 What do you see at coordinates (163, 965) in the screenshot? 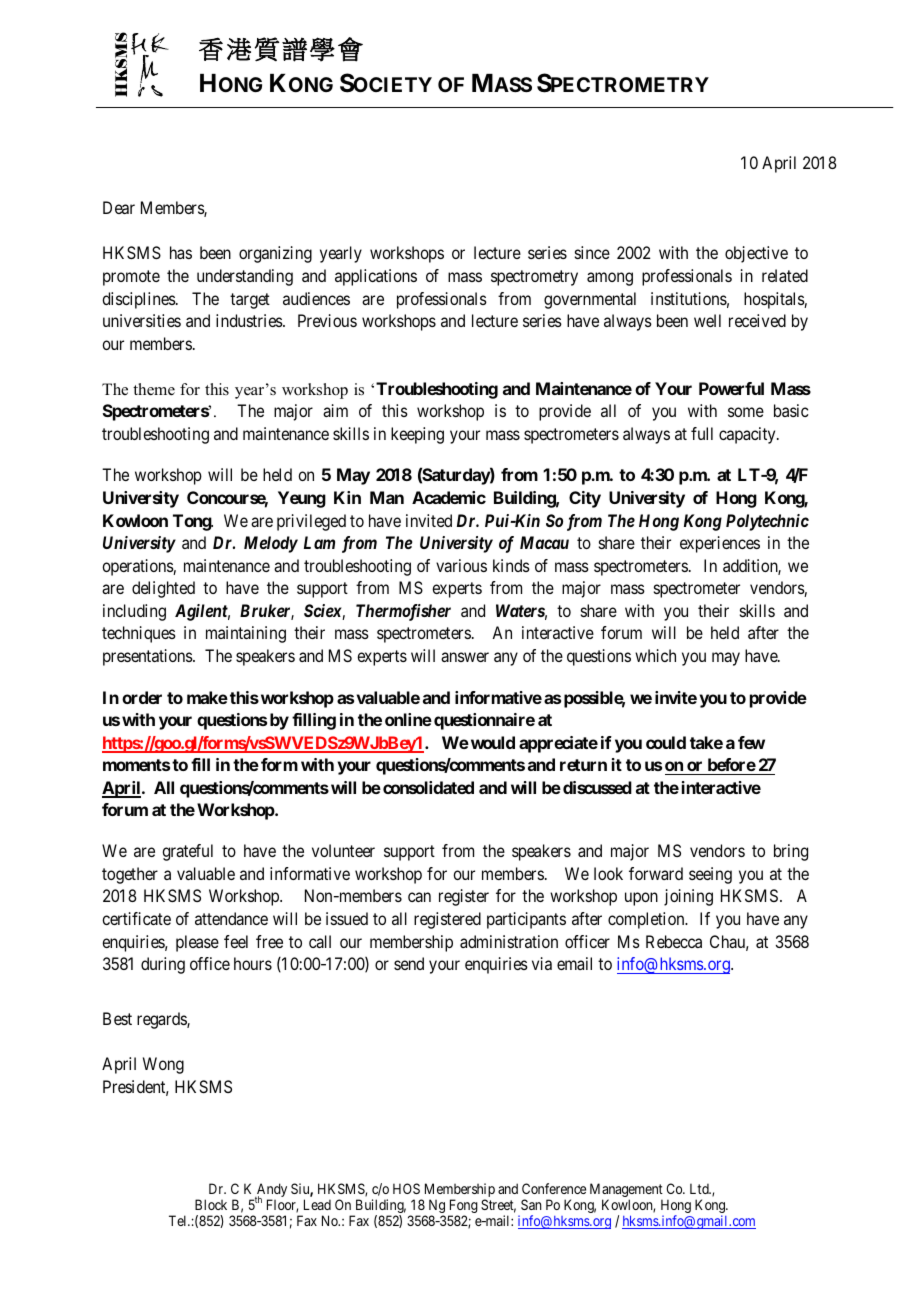
I see `during` at bounding box center [163, 965].
